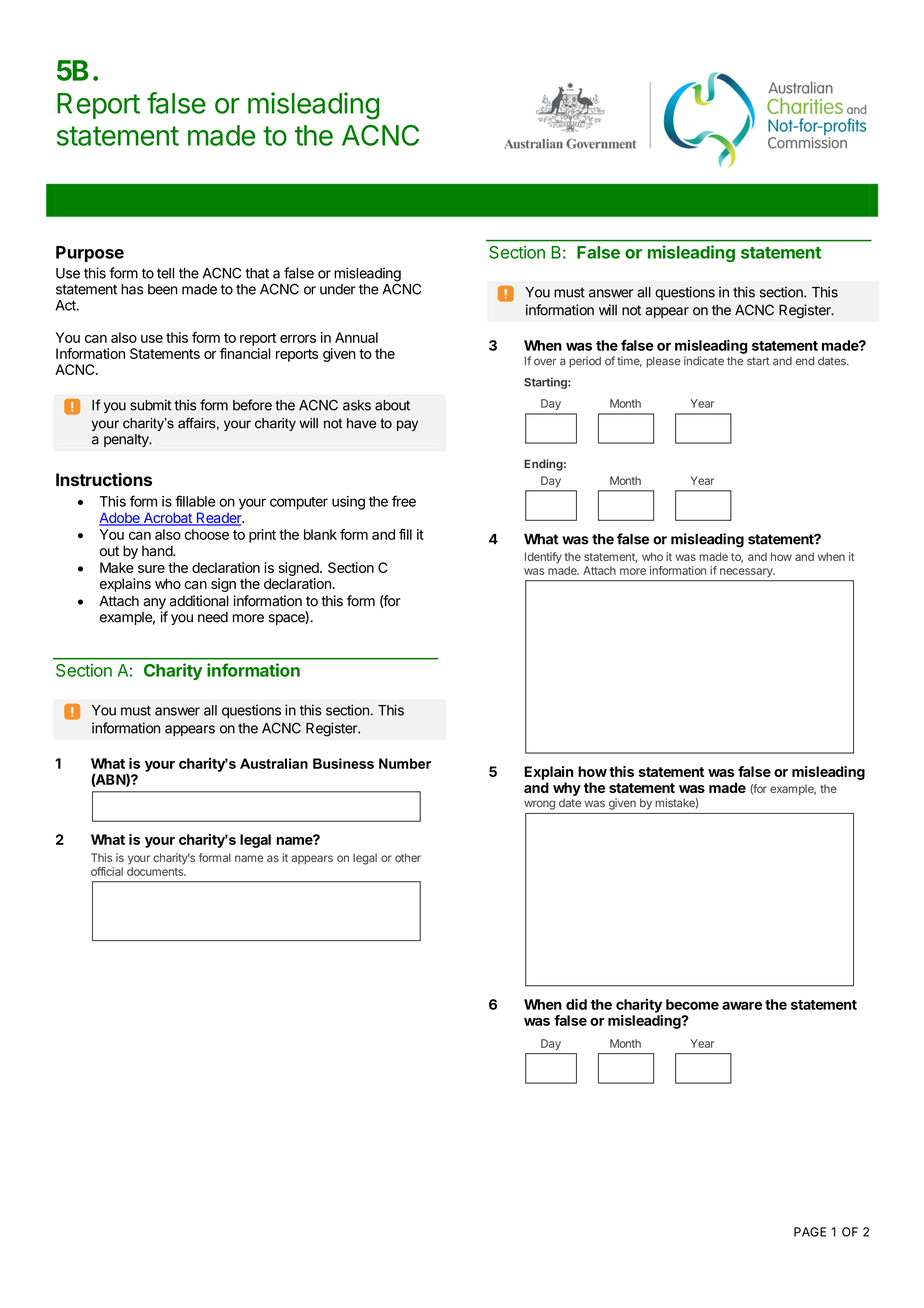  What do you see at coordinates (567, 789) in the page?
I see `why` at bounding box center [567, 789].
